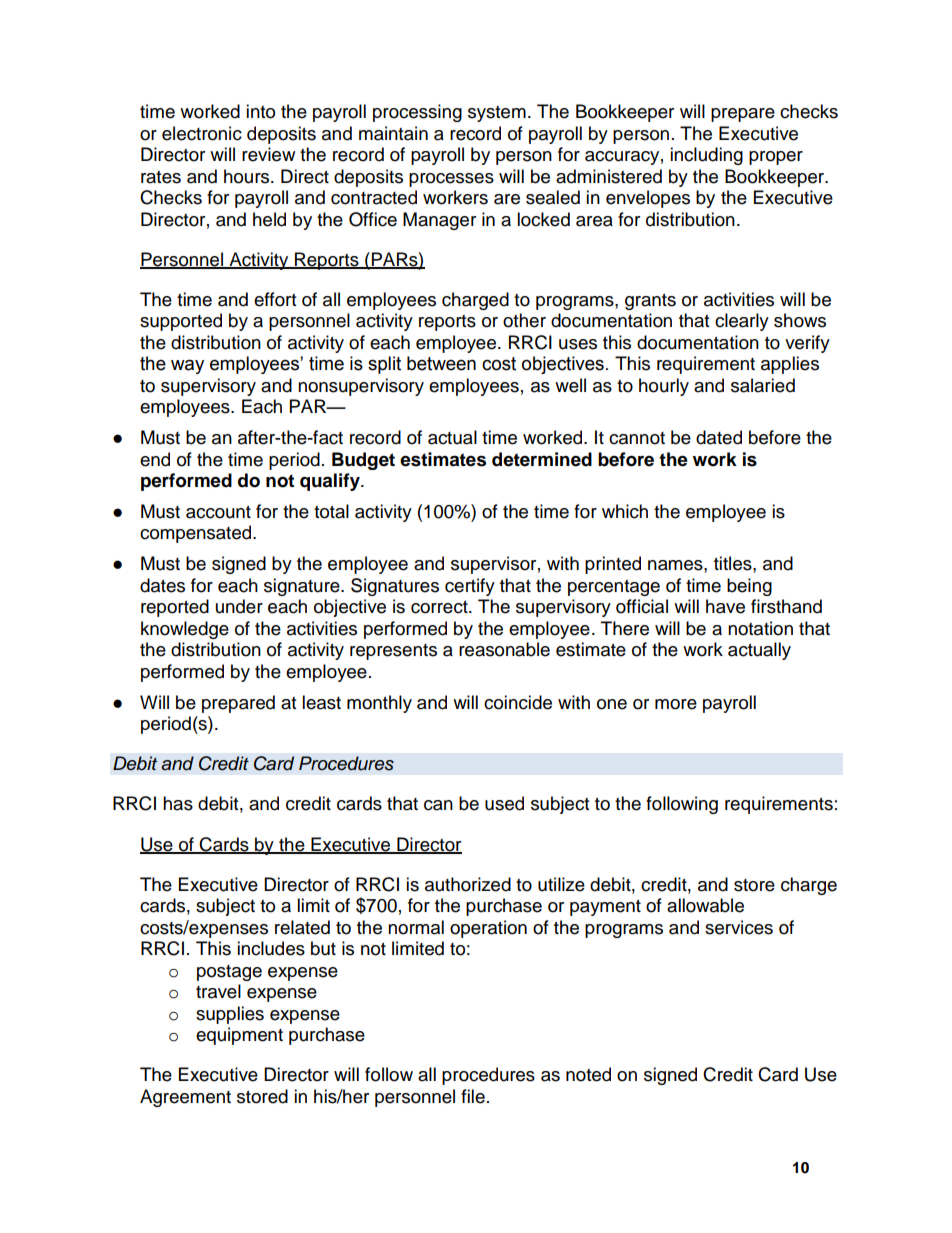  Describe the element at coordinates (302, 927) in the image. I see `related` at that location.
